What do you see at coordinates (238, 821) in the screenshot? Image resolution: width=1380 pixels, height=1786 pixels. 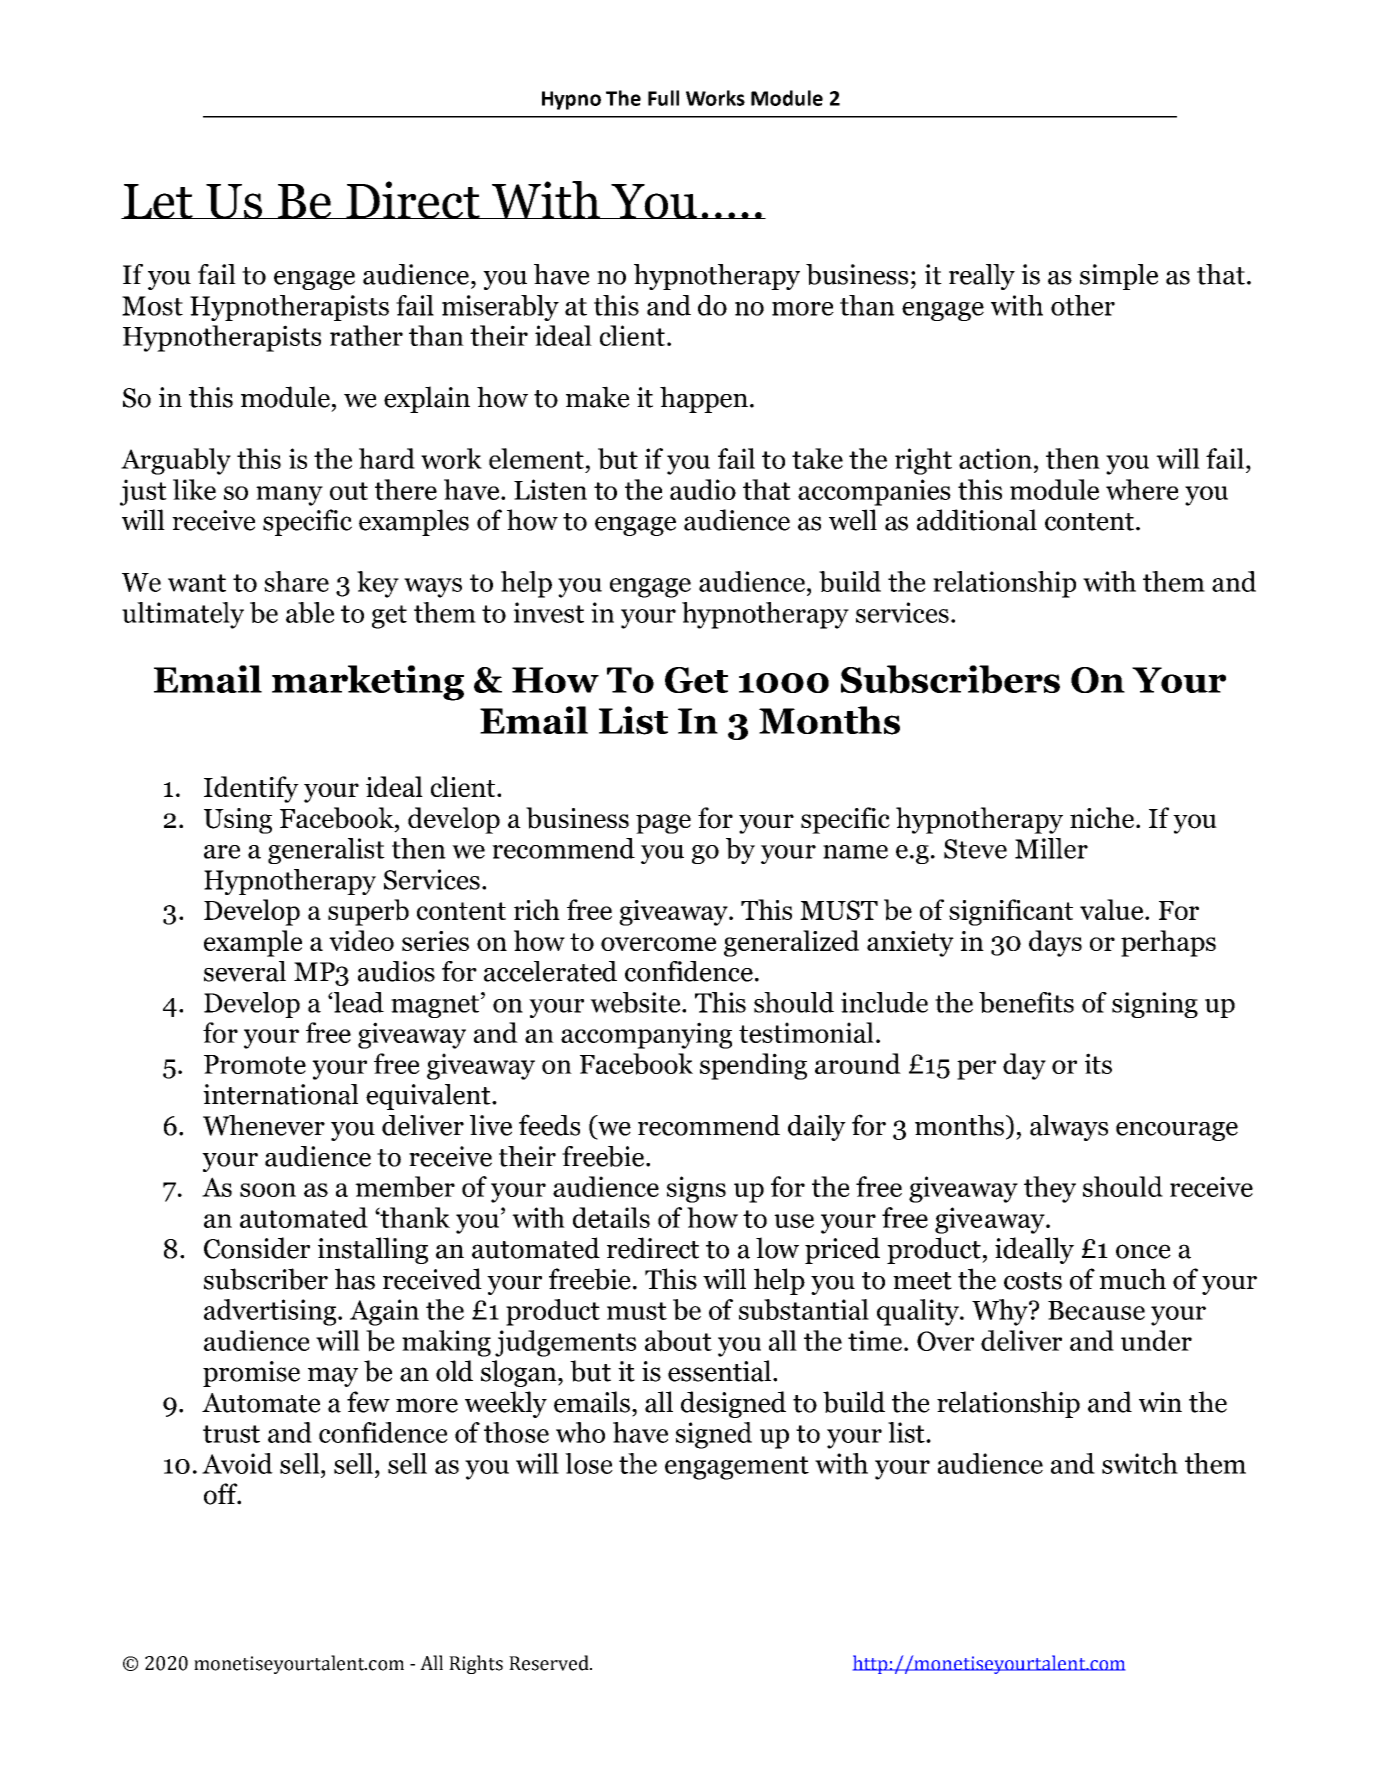 I see `Using` at bounding box center [238, 821].
